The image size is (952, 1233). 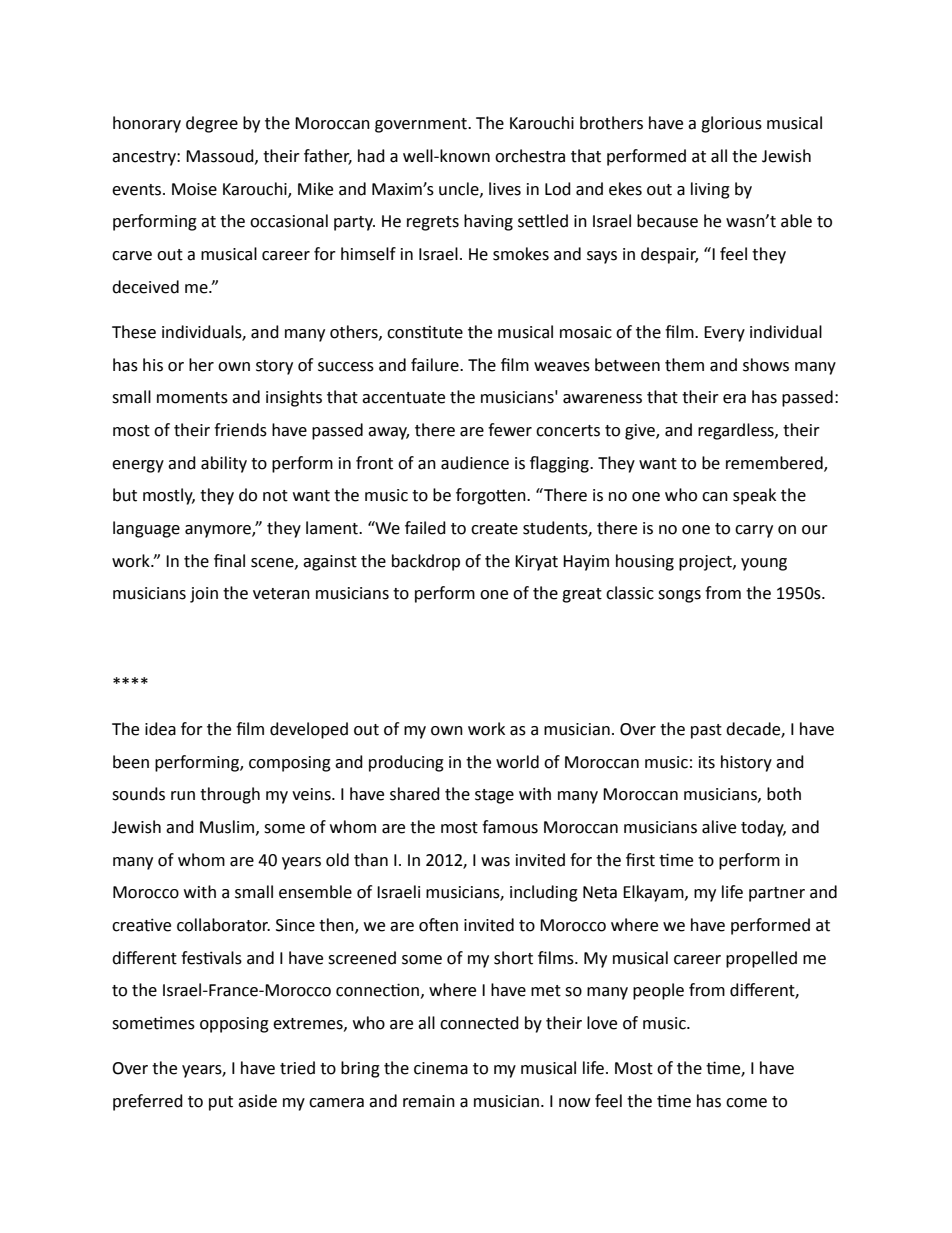 I want to click on put, so click(x=221, y=1103).
